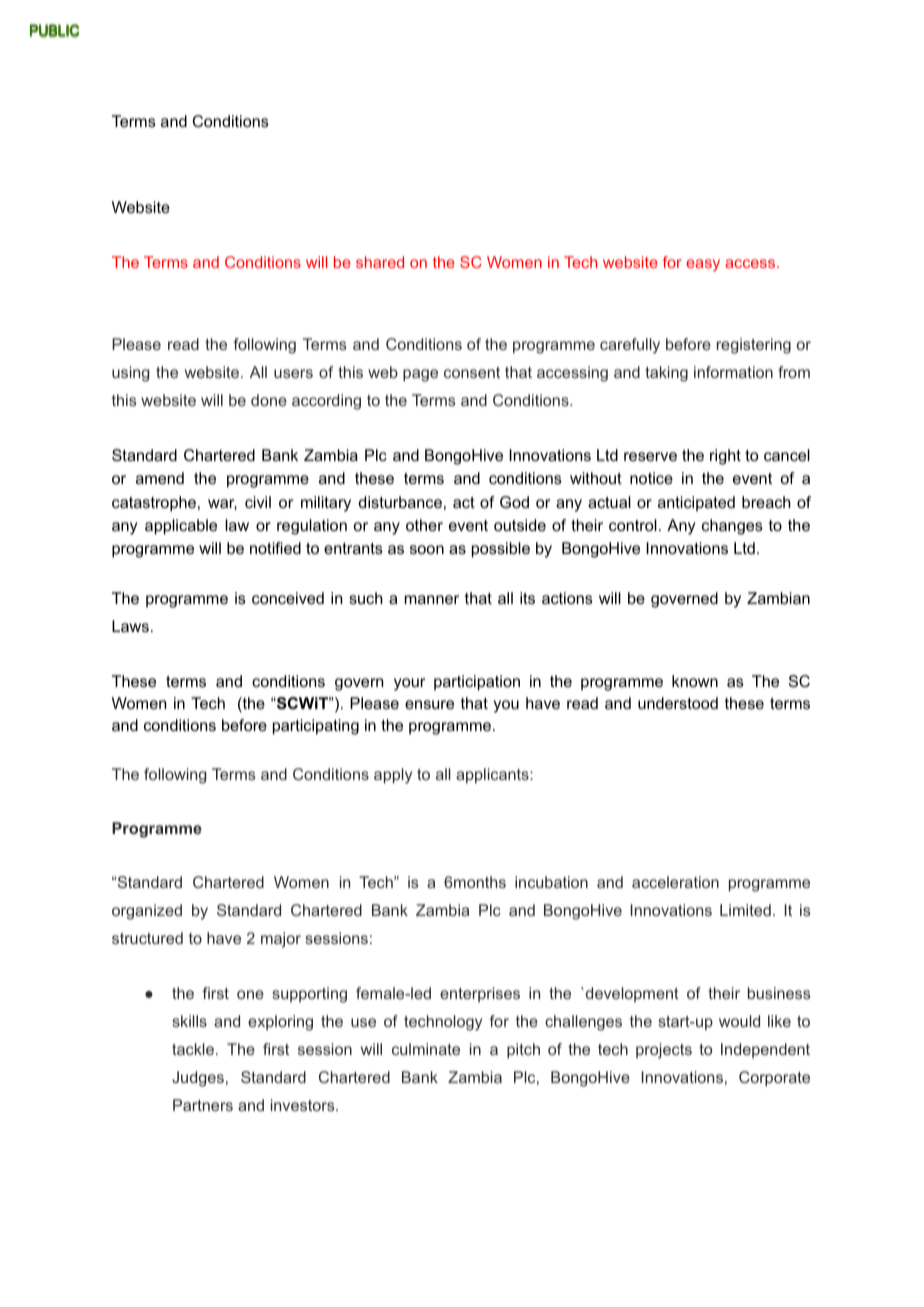  What do you see at coordinates (426, 1049) in the screenshot?
I see `culminate` at bounding box center [426, 1049].
